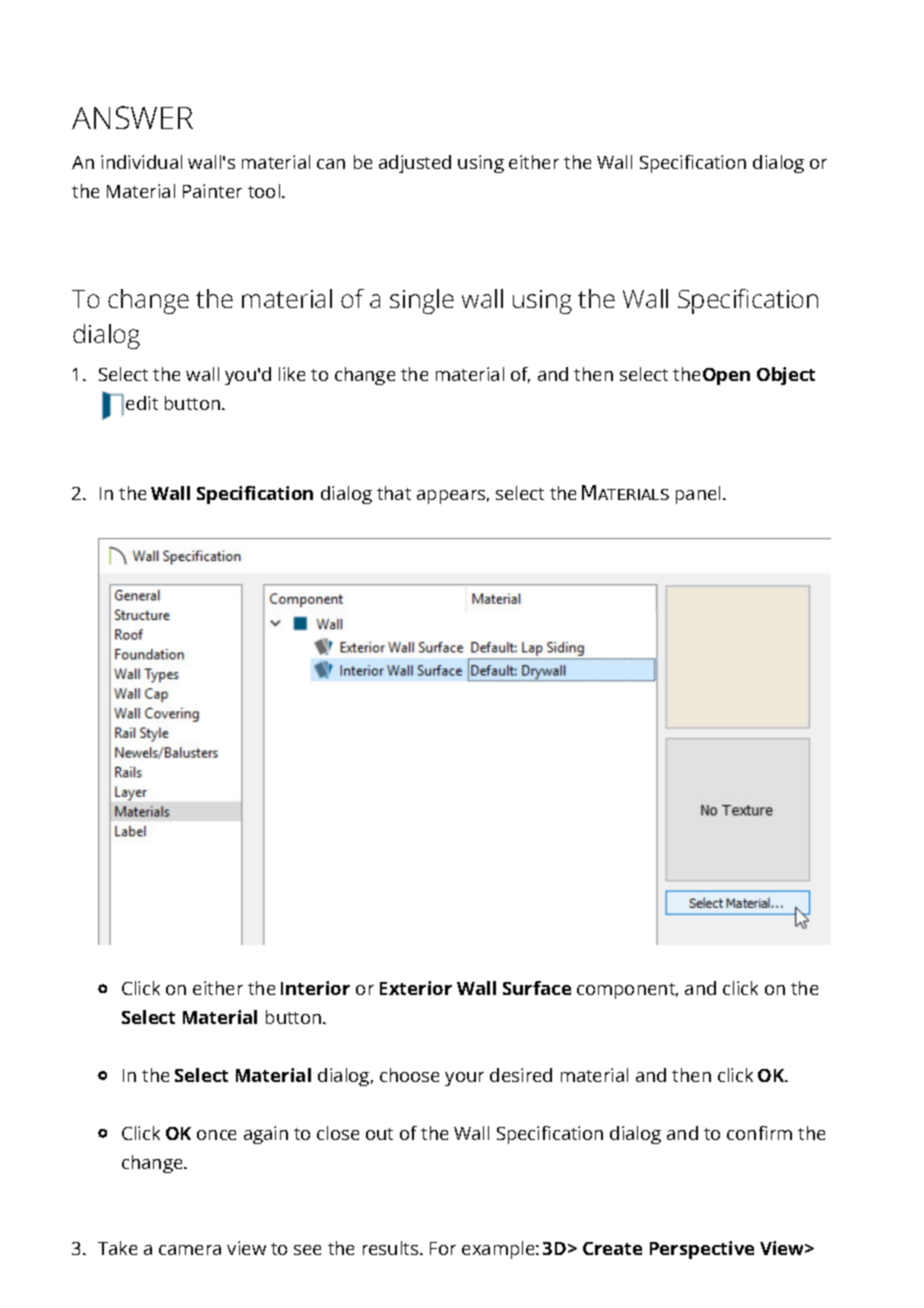 The height and width of the screenshot is (1308, 924). Describe the element at coordinates (702, 1250) in the screenshot. I see `Perspective` at that location.
